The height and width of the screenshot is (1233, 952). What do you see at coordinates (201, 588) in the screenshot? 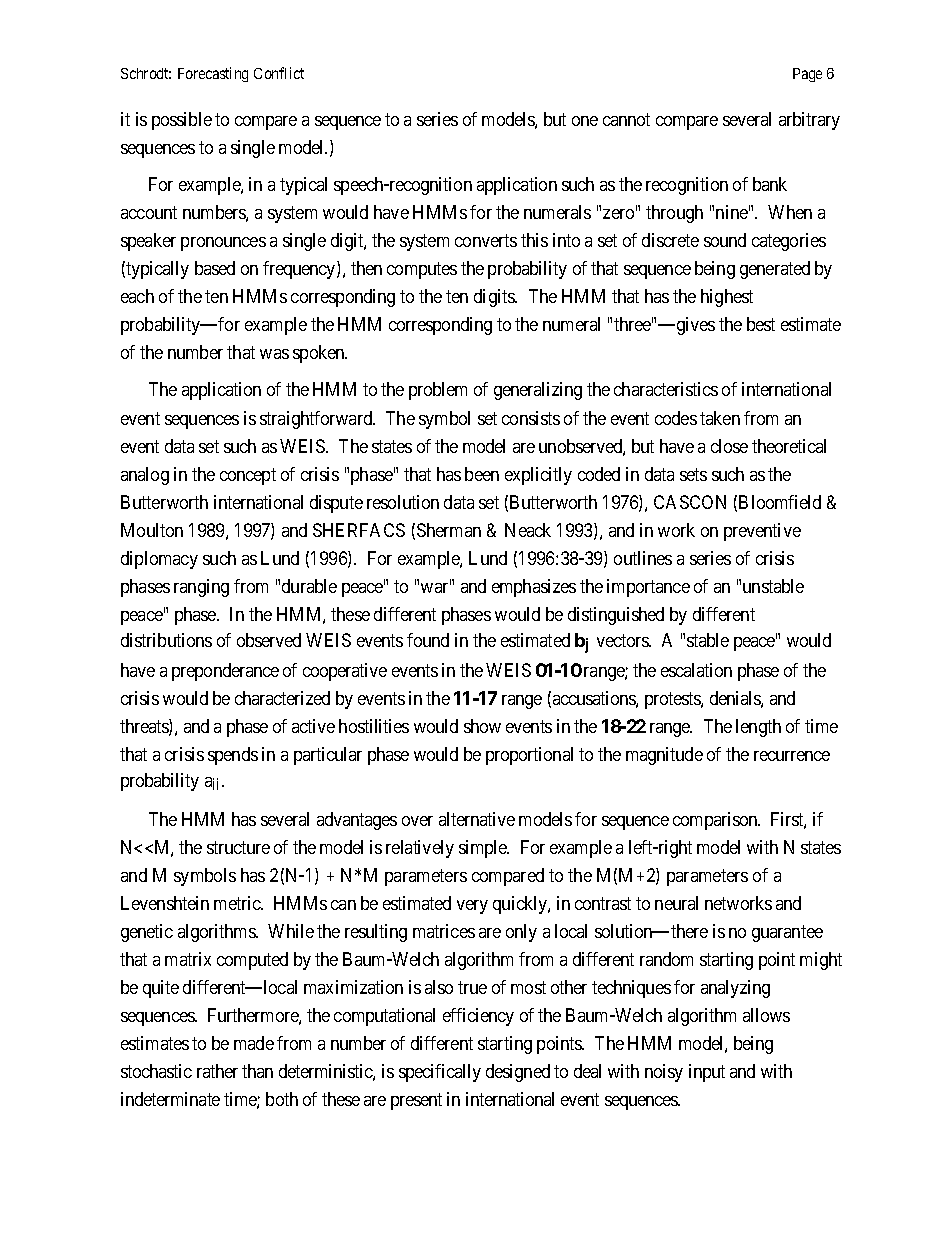
I see `ranging` at bounding box center [201, 588].
